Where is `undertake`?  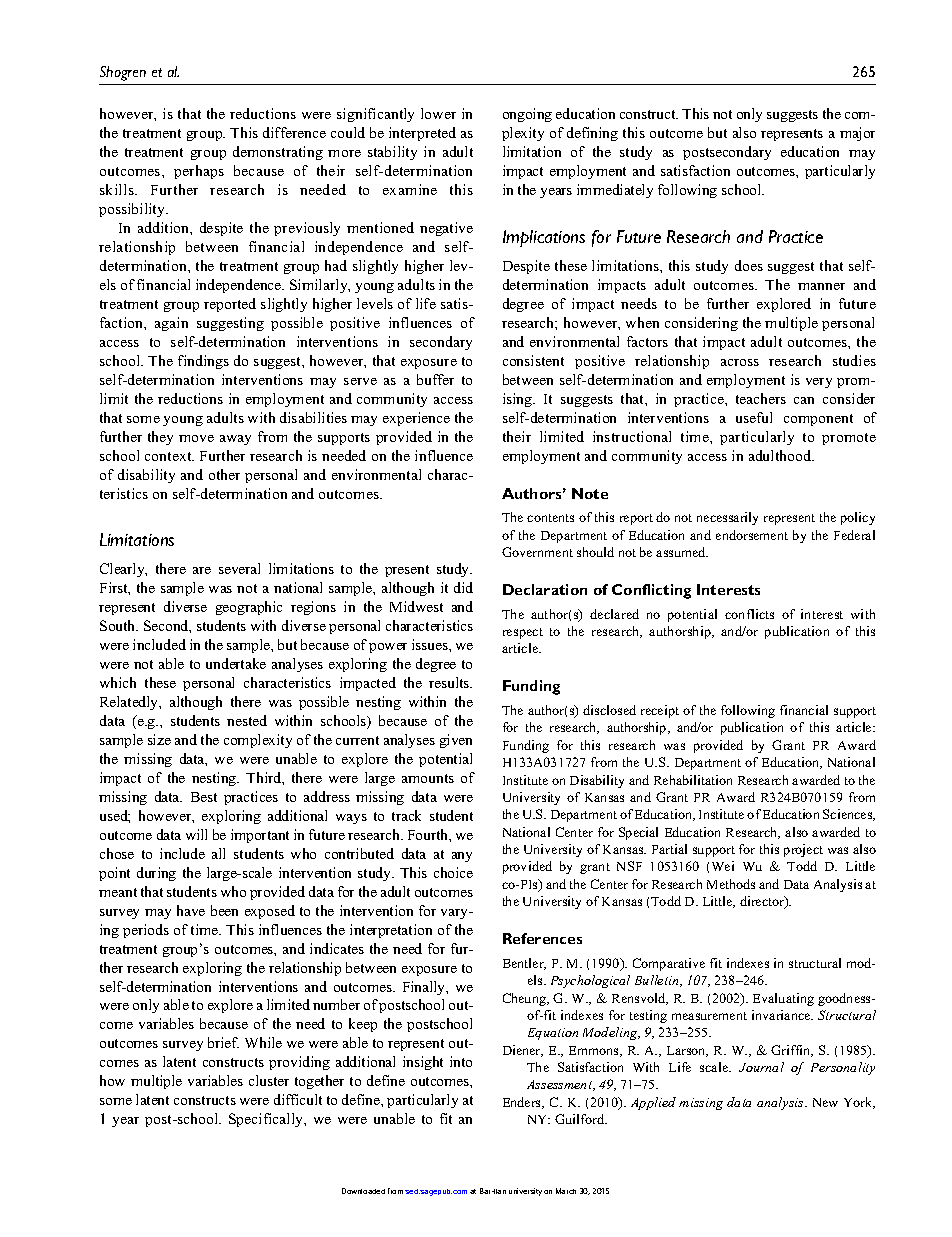 undertake is located at coordinates (236, 663).
